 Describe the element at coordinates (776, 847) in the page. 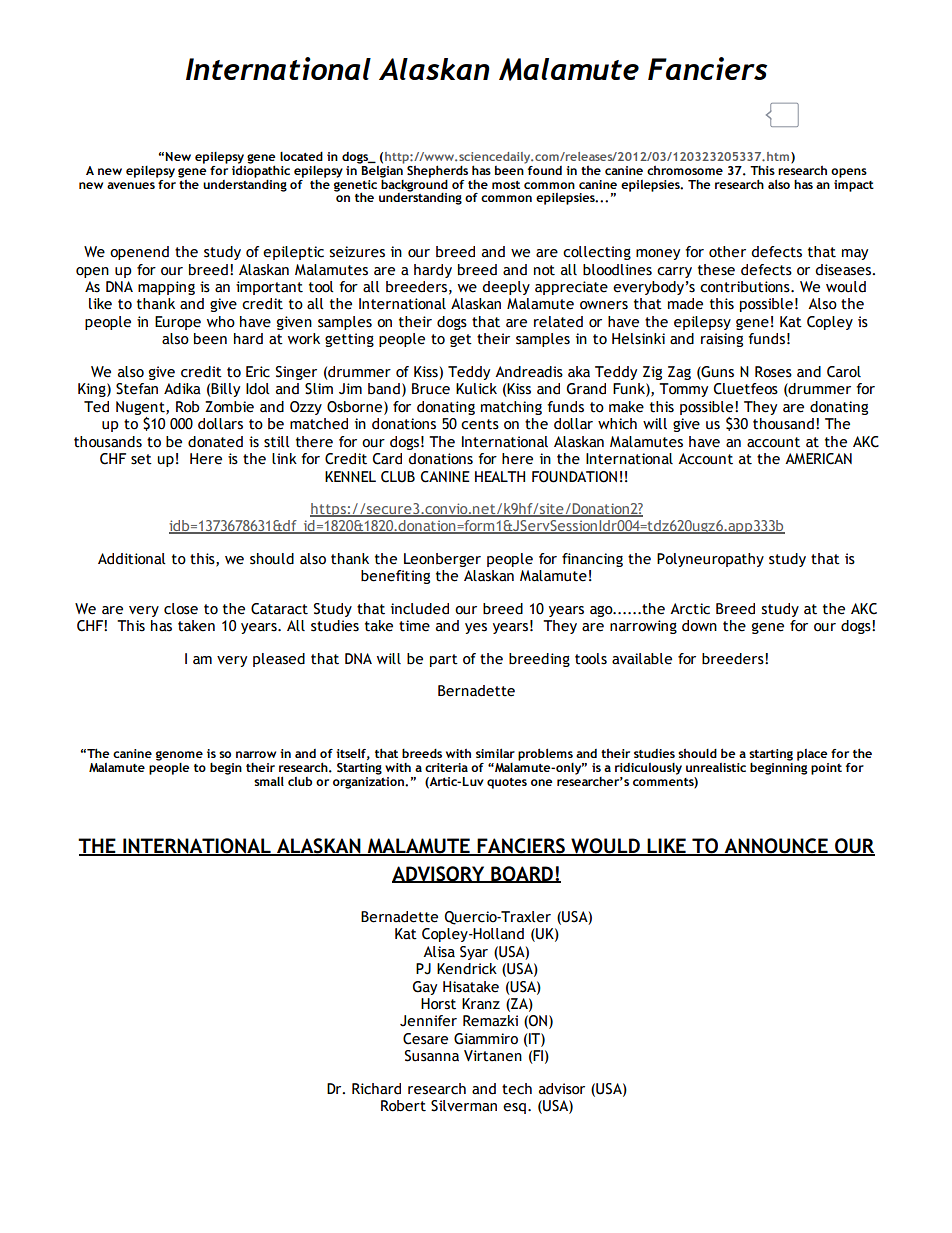

I see `ANNOUNCE` at that location.
